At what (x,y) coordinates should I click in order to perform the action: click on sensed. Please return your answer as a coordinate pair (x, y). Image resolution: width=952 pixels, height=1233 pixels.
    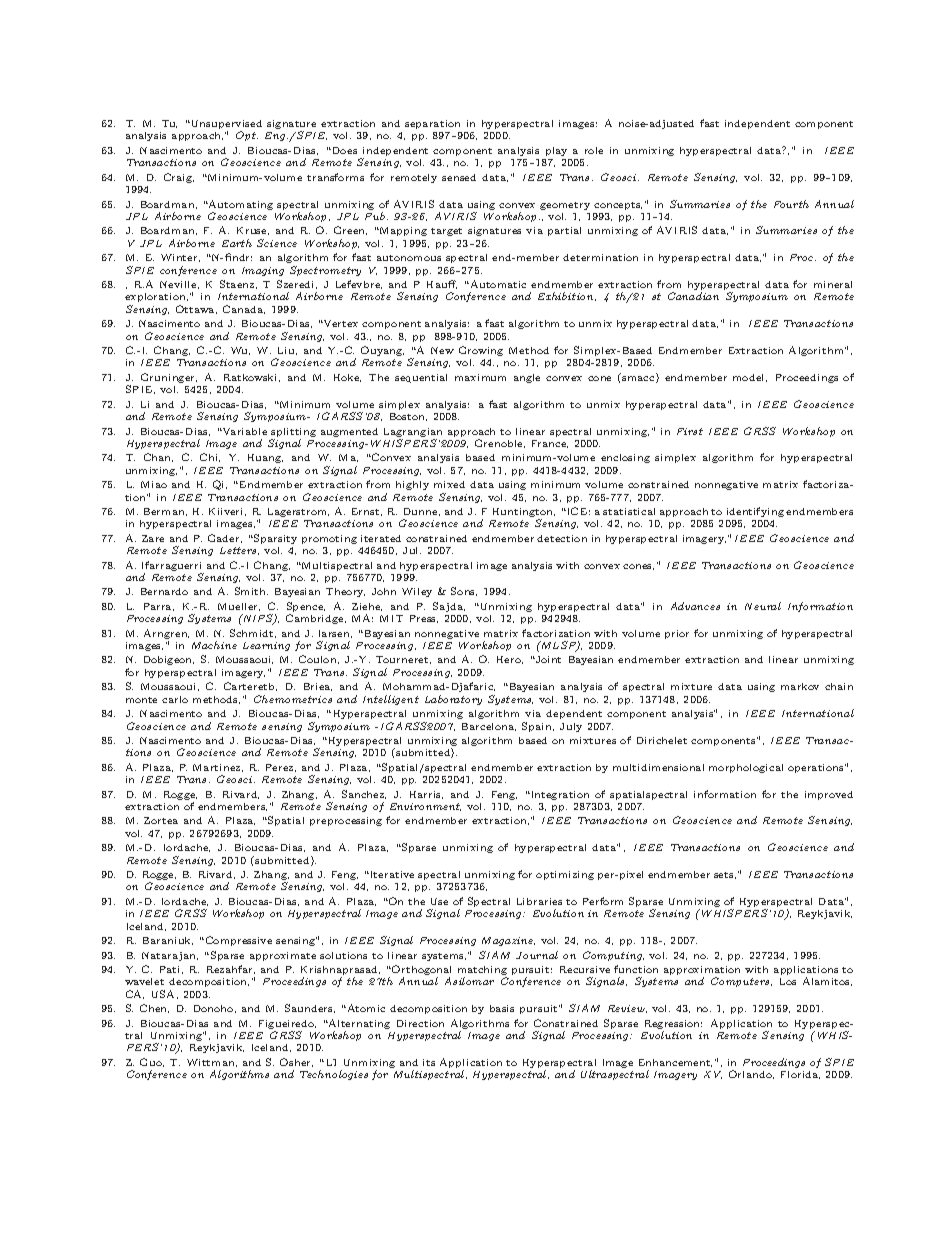
    Looking at the image, I should click on (459, 177).
